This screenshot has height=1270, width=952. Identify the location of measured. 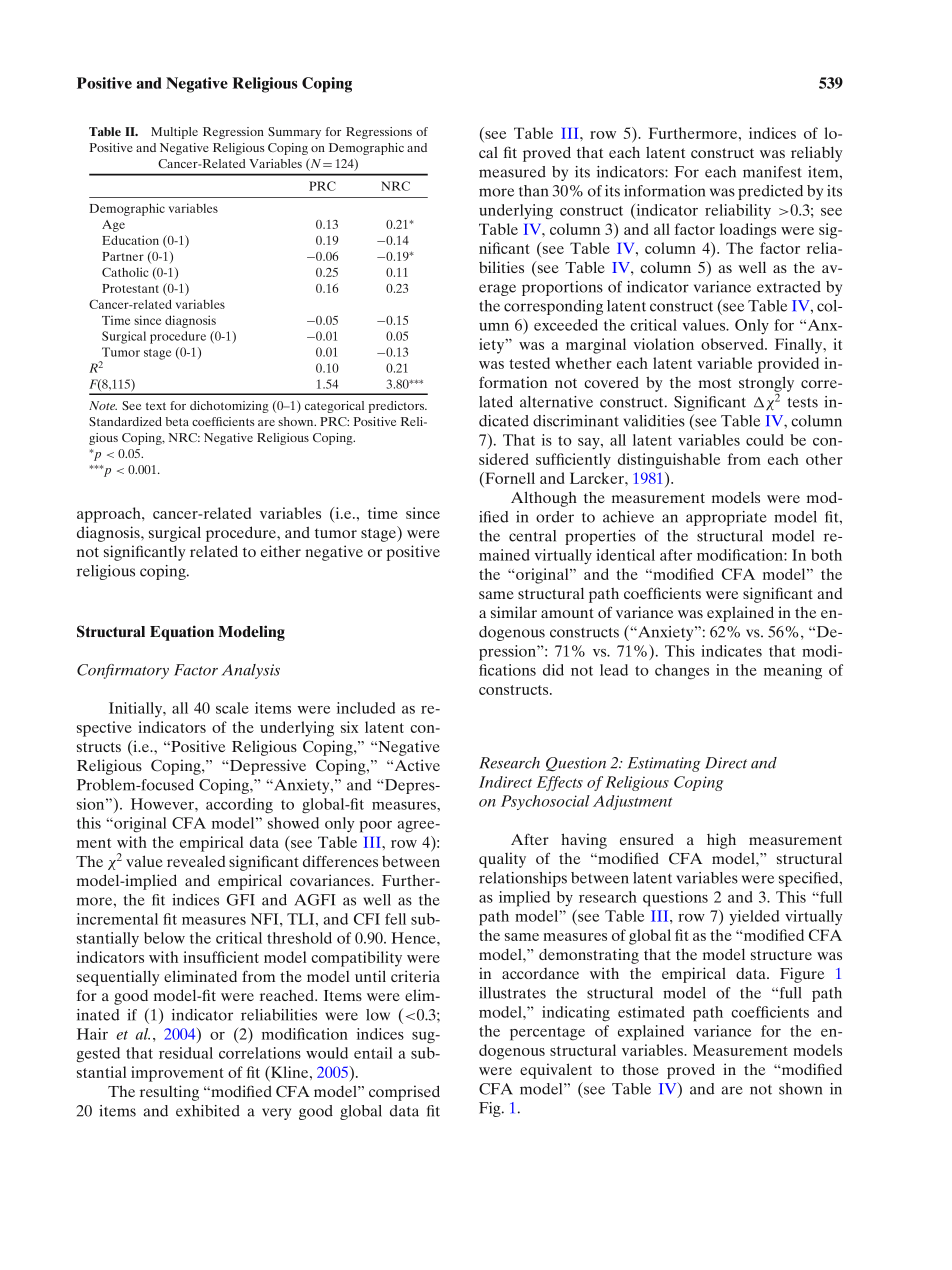
(512, 172).
